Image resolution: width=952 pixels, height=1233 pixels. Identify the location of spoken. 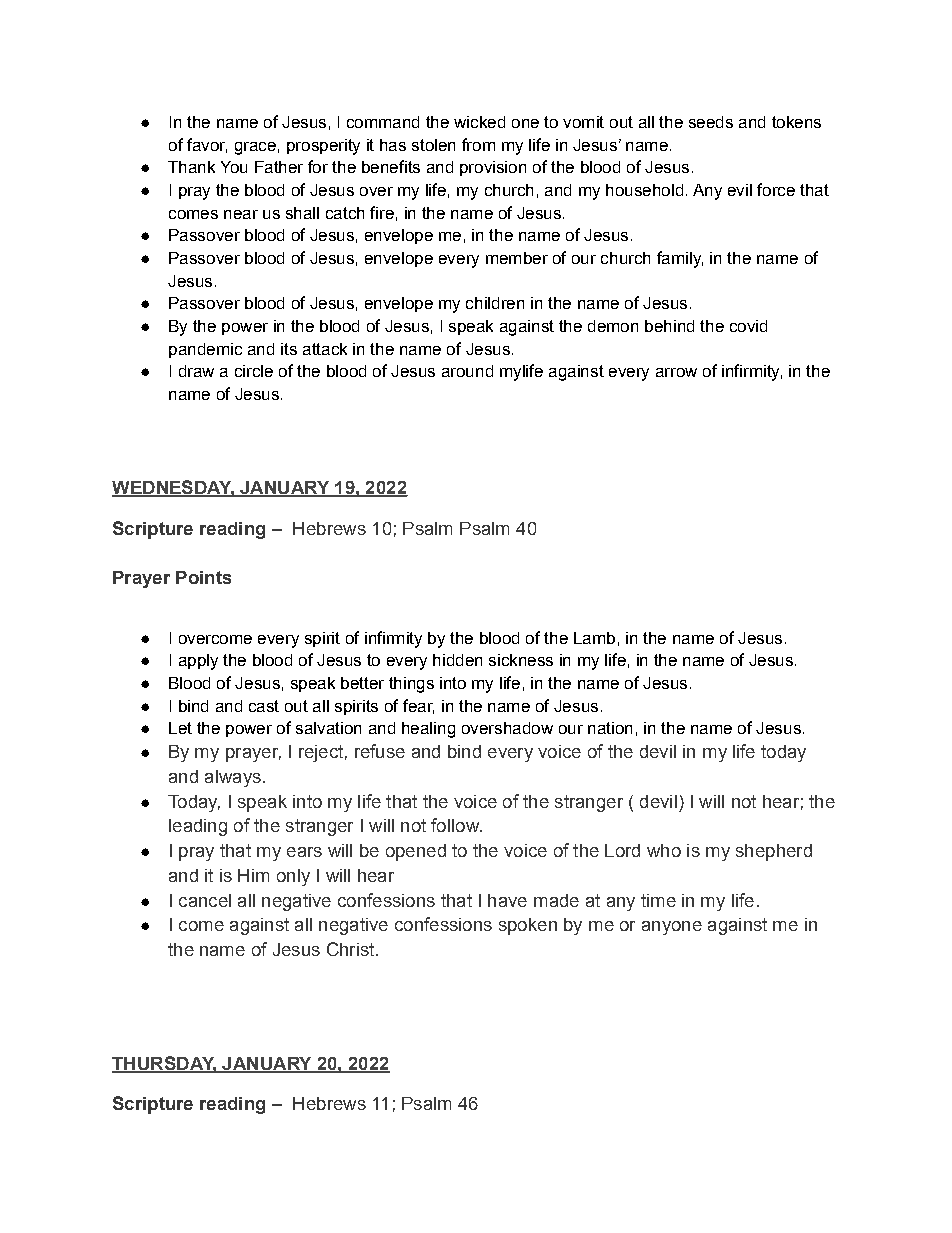
(528, 926).
